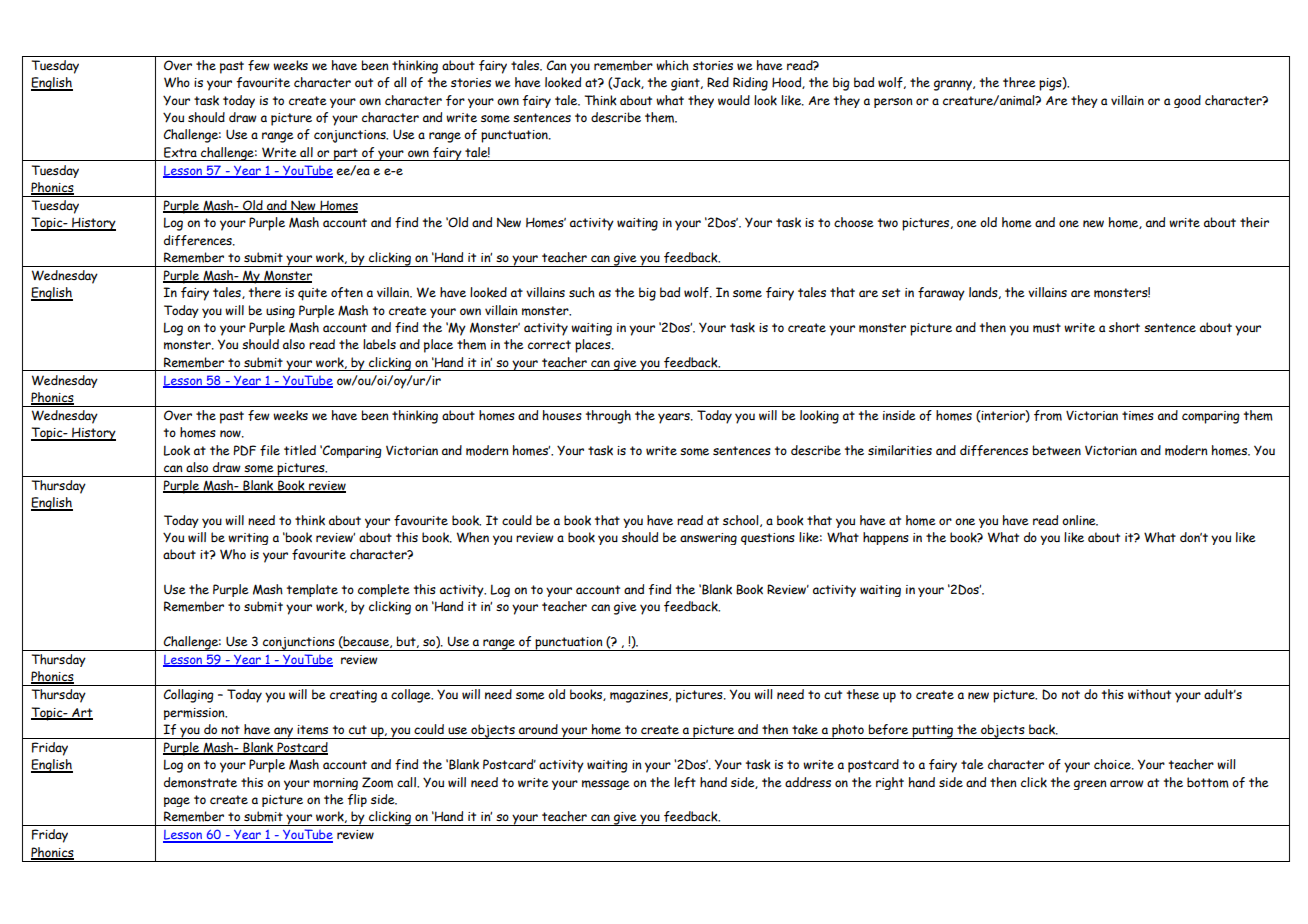  I want to click on writing, so click(248, 539).
